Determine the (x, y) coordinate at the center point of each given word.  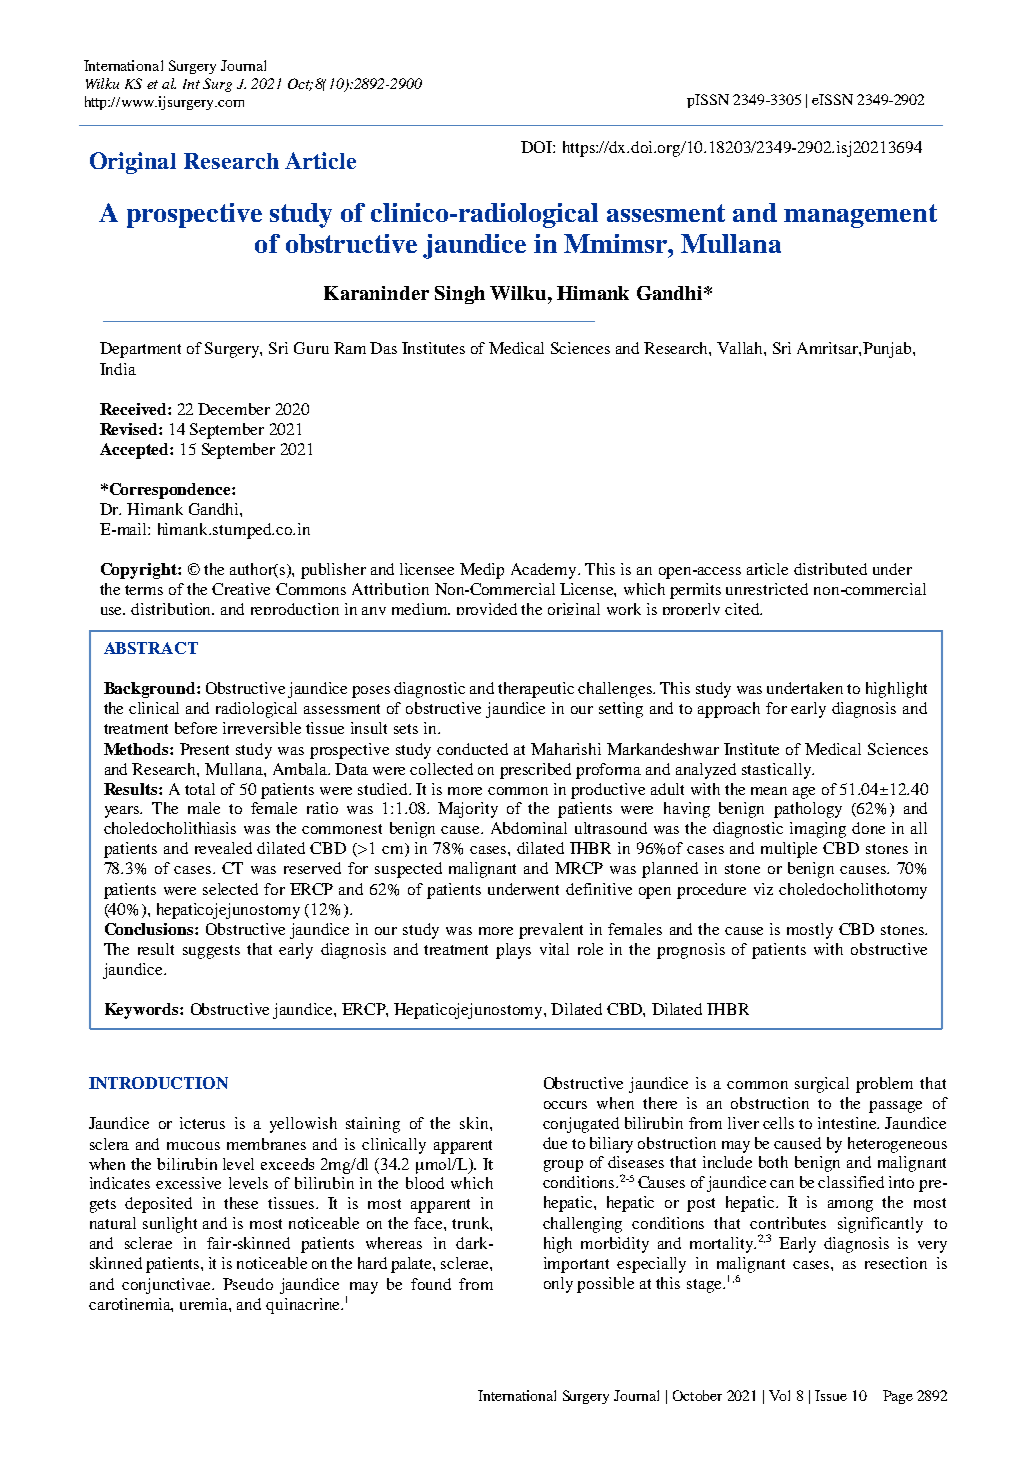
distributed (830, 569)
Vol (779, 1395)
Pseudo (248, 1284)
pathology (808, 810)
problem (884, 1085)
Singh (460, 295)
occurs (565, 1105)
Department (140, 350)
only (558, 1285)
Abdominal (529, 828)
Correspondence (170, 491)
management (860, 216)
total (200, 789)
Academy (545, 571)
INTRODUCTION (158, 1083)
